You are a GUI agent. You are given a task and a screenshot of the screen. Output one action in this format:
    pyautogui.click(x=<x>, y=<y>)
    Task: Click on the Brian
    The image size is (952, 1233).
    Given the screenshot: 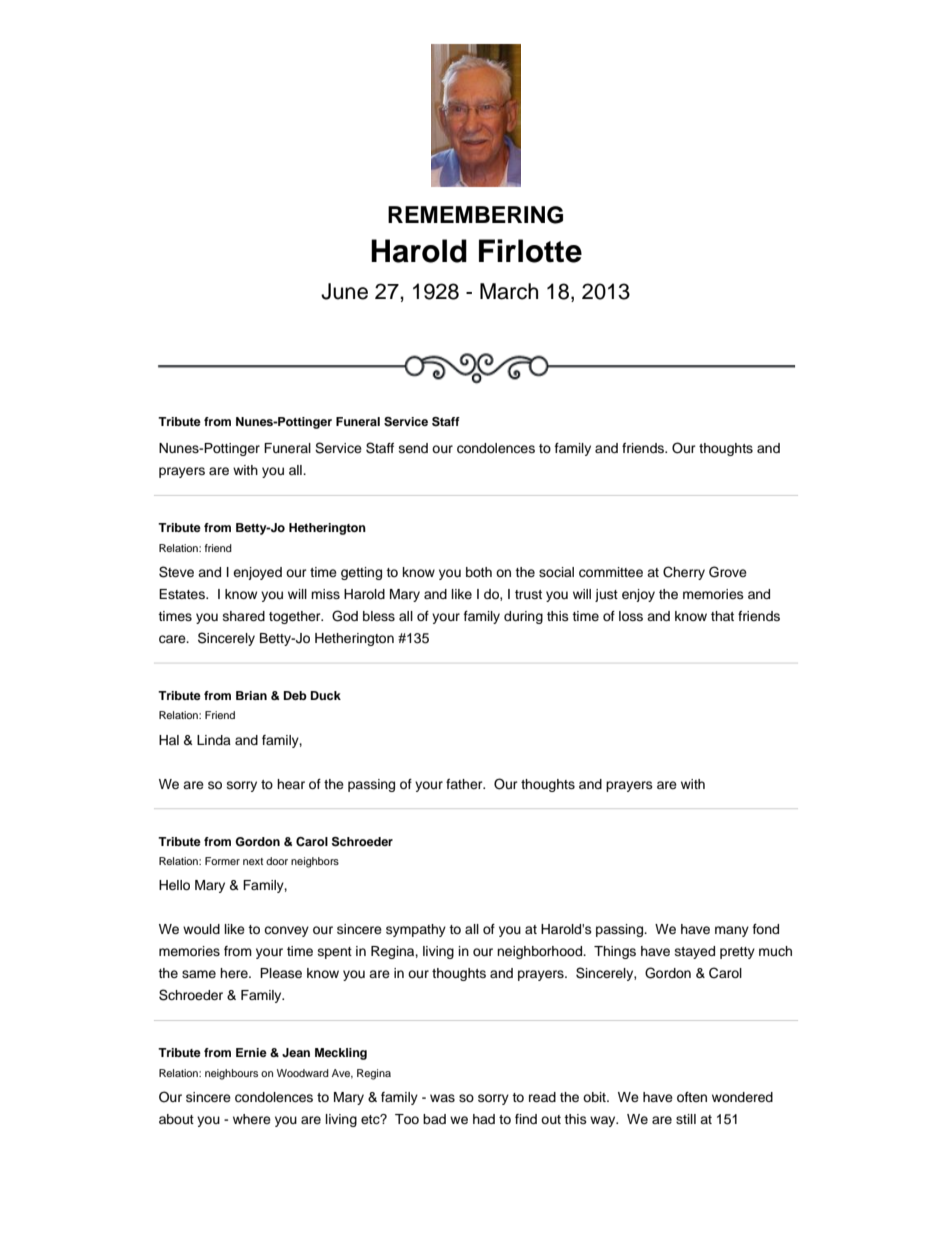 What is the action you would take?
    pyautogui.click(x=251, y=695)
